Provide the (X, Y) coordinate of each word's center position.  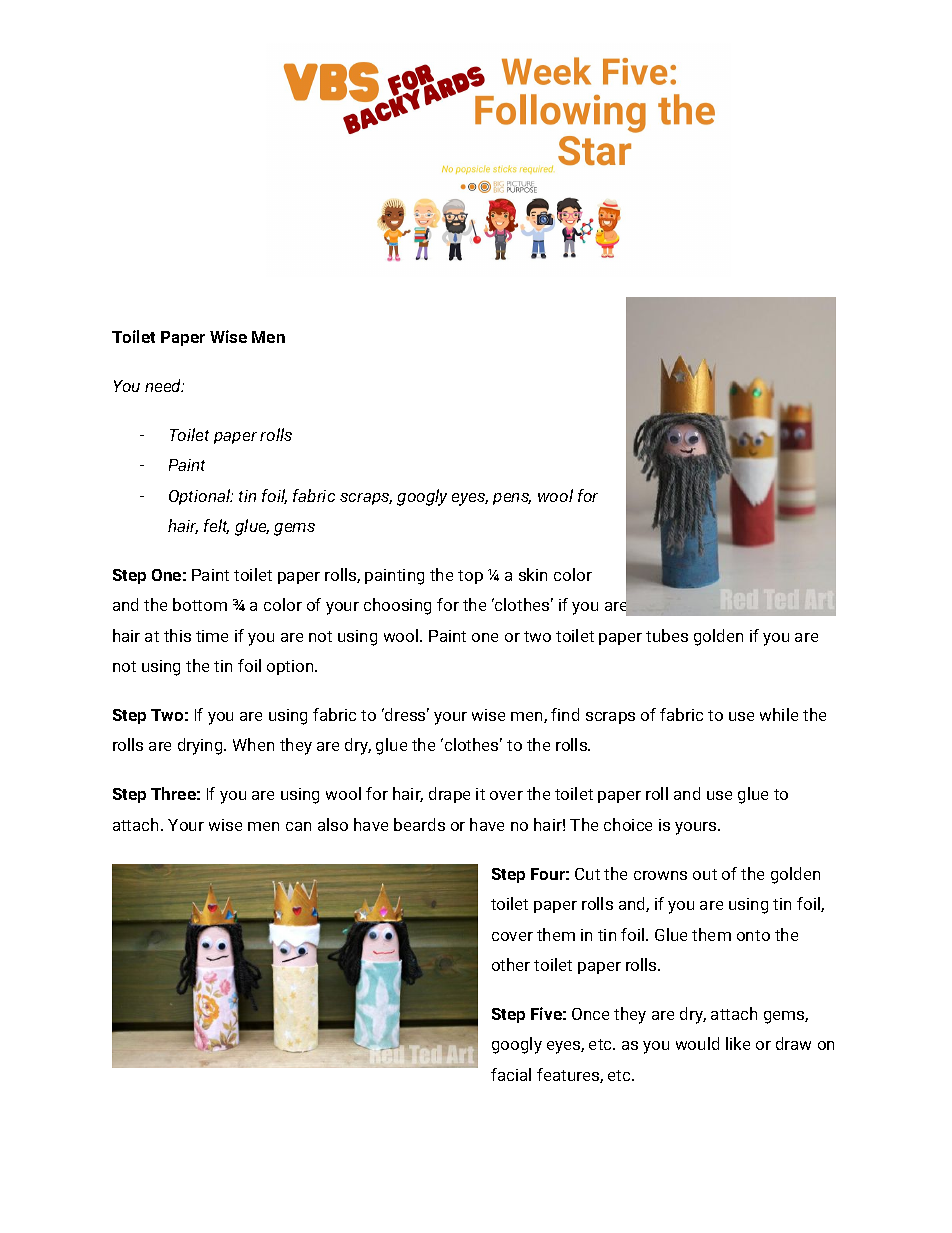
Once (590, 1014)
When (253, 744)
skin (533, 574)
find (565, 714)
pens (512, 499)
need (164, 385)
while (779, 714)
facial (511, 1074)
